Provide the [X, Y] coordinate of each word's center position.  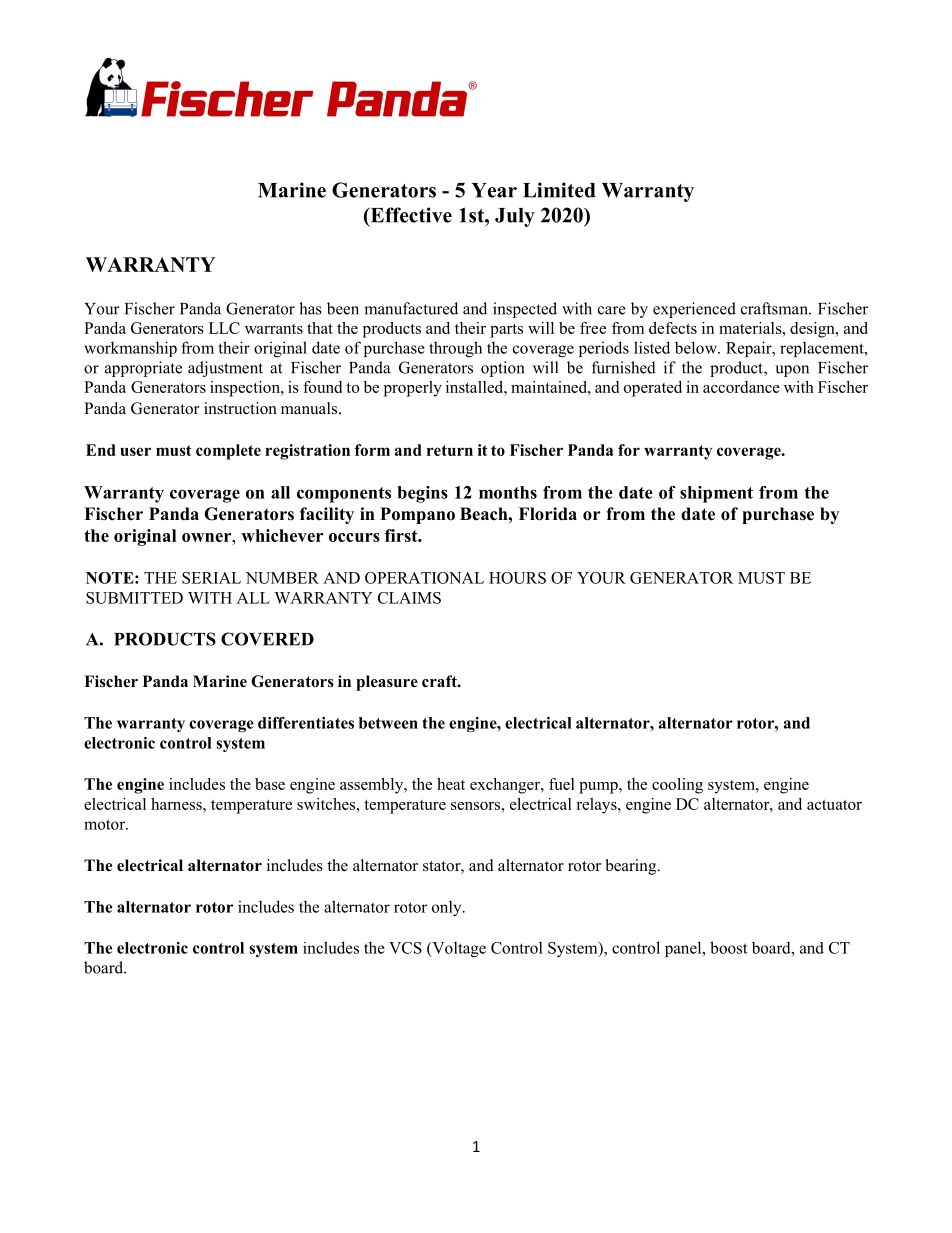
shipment [716, 494]
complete [228, 452]
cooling [677, 786]
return [450, 450]
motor [105, 824]
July [515, 217]
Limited [559, 190]
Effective [410, 216]
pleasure [387, 683]
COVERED [267, 639]
